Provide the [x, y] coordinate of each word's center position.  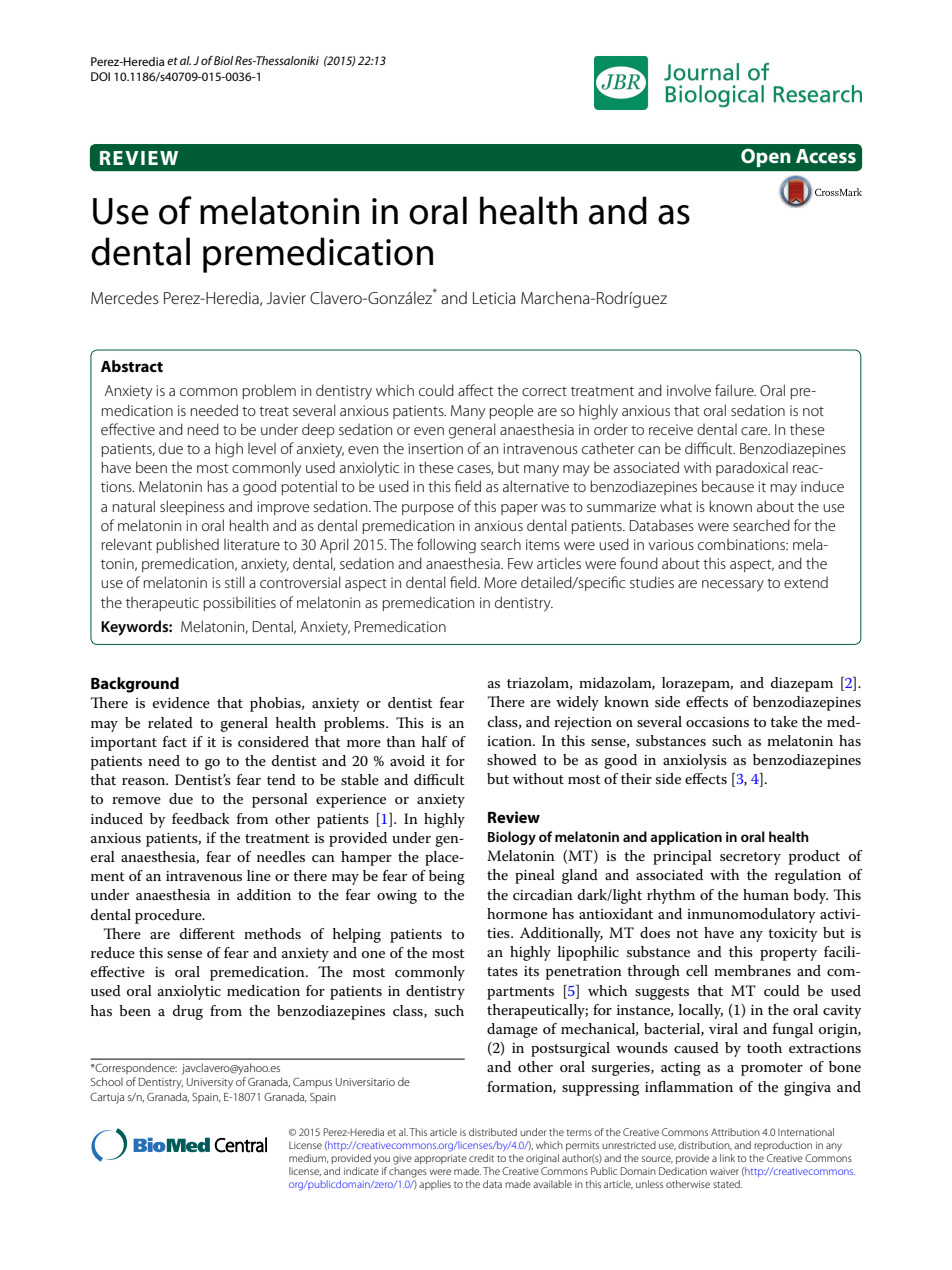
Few [520, 563]
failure [735, 390]
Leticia [494, 298]
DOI [100, 76]
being [447, 877]
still [234, 582]
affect [475, 390]
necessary [733, 586]
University [210, 1083]
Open [766, 157]
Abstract [132, 366]
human [766, 894]
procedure [169, 916]
